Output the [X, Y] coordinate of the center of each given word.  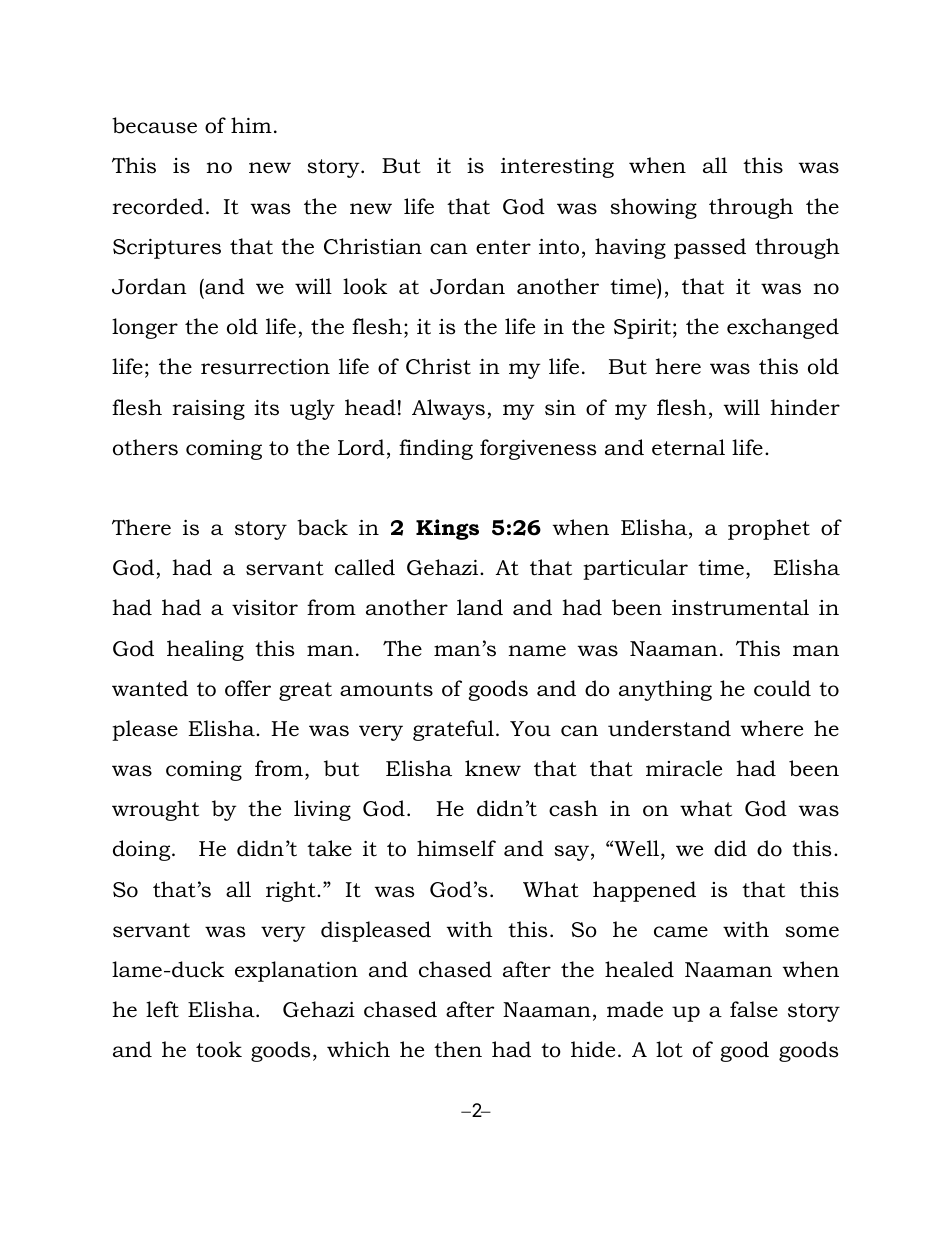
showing [653, 208]
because [154, 125]
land [480, 607]
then [458, 1049]
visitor [265, 608]
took [219, 1049]
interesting [557, 168]
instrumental [740, 607]
